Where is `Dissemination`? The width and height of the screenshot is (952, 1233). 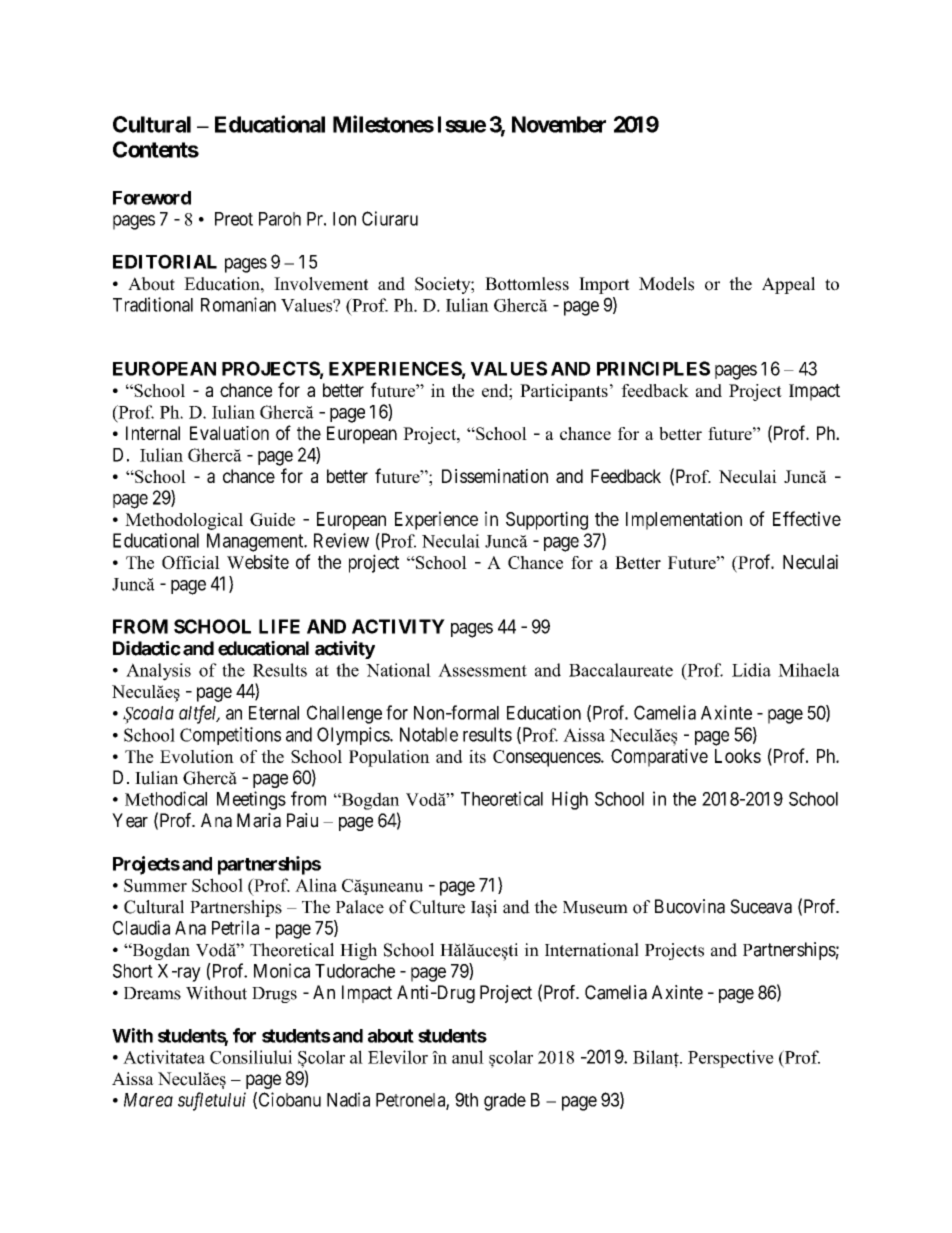
Dissemination is located at coordinates (495, 476).
